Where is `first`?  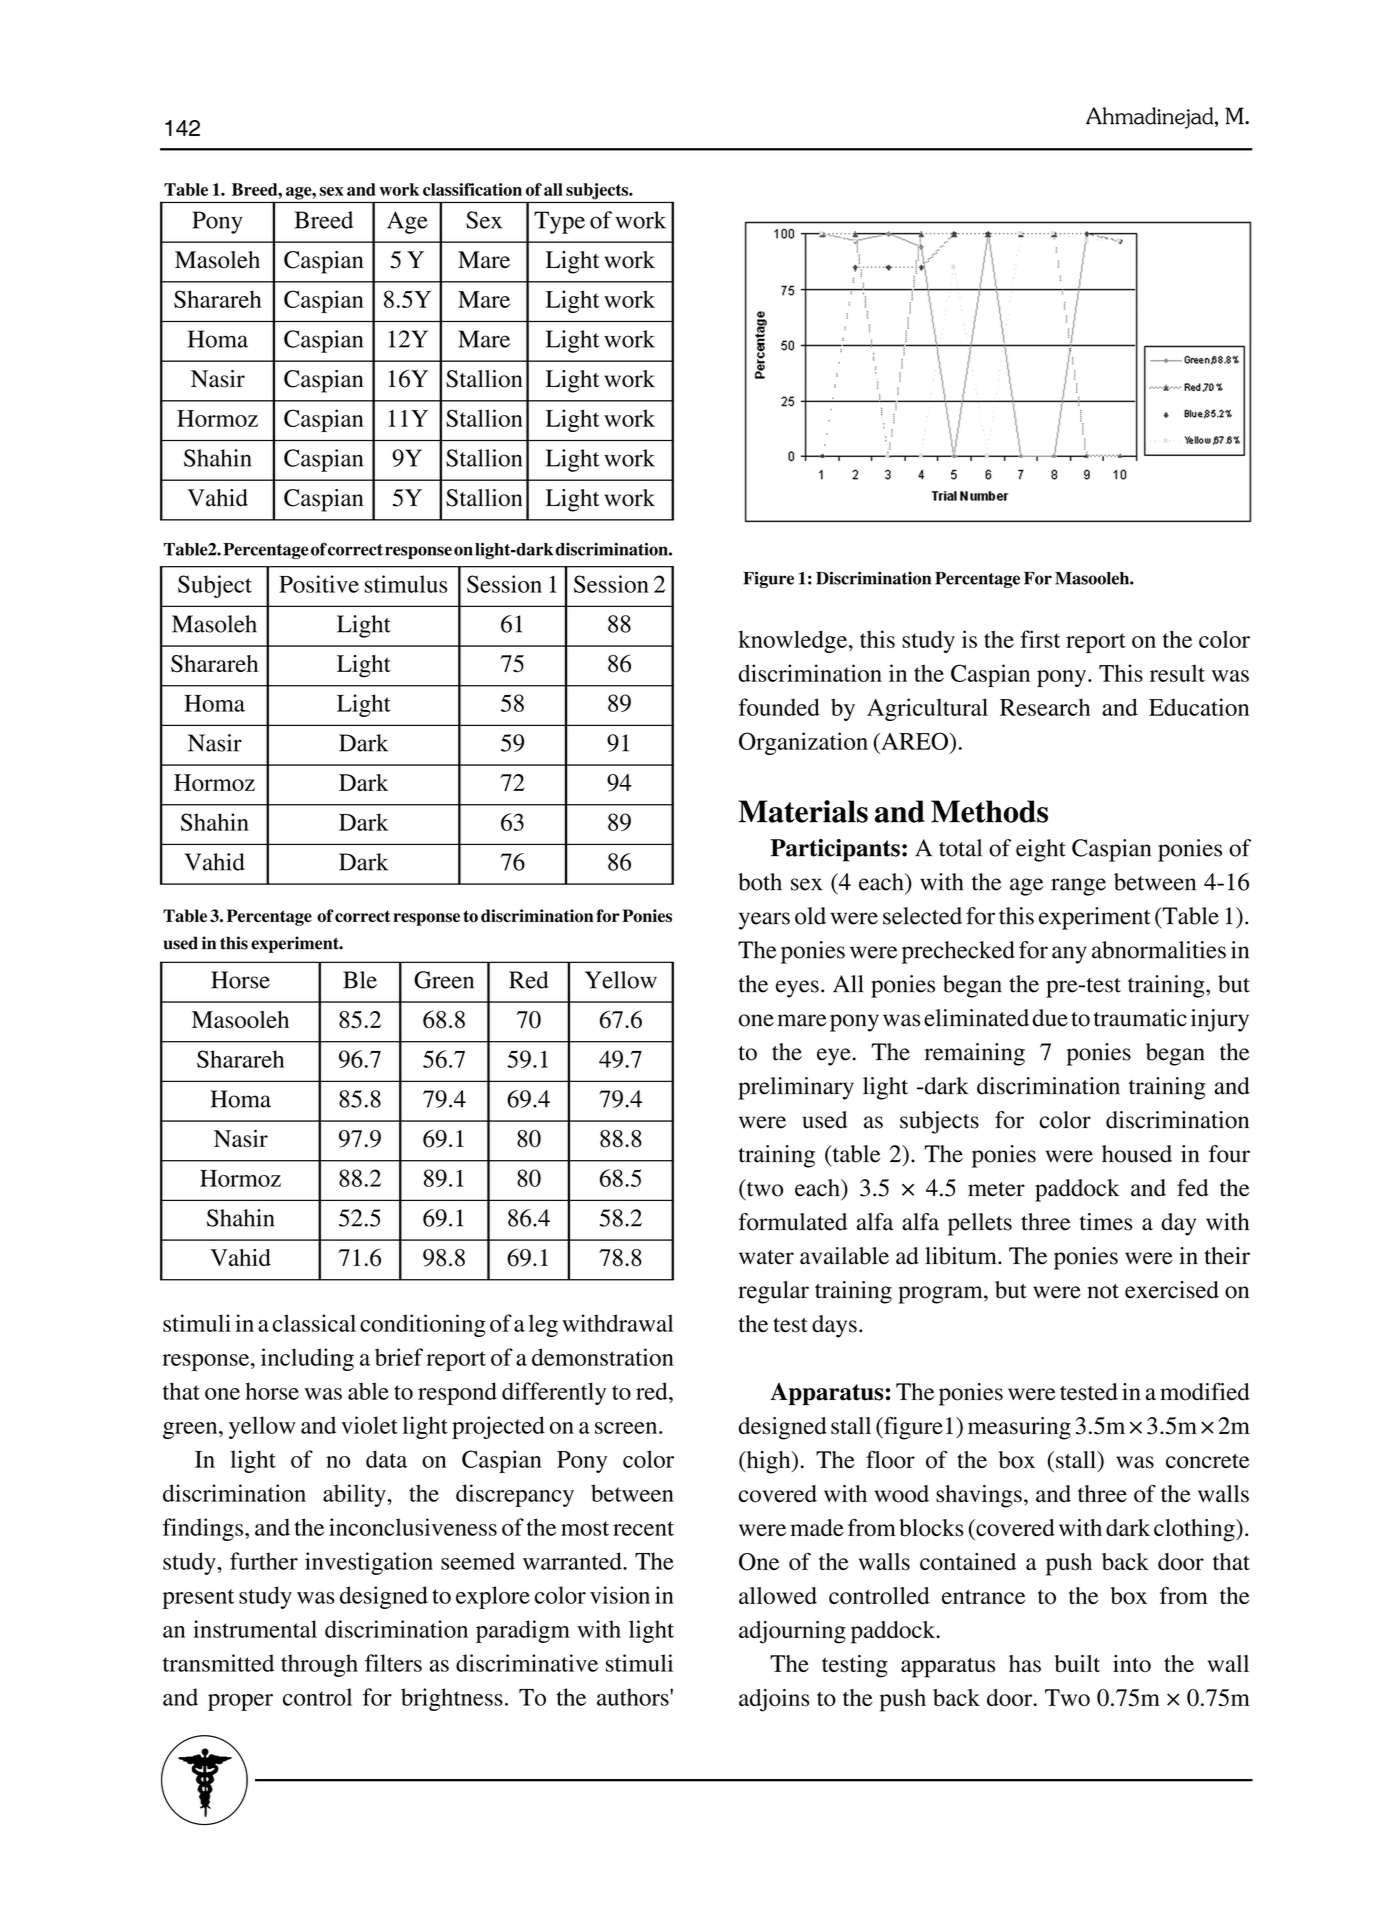 first is located at coordinates (1040, 639).
